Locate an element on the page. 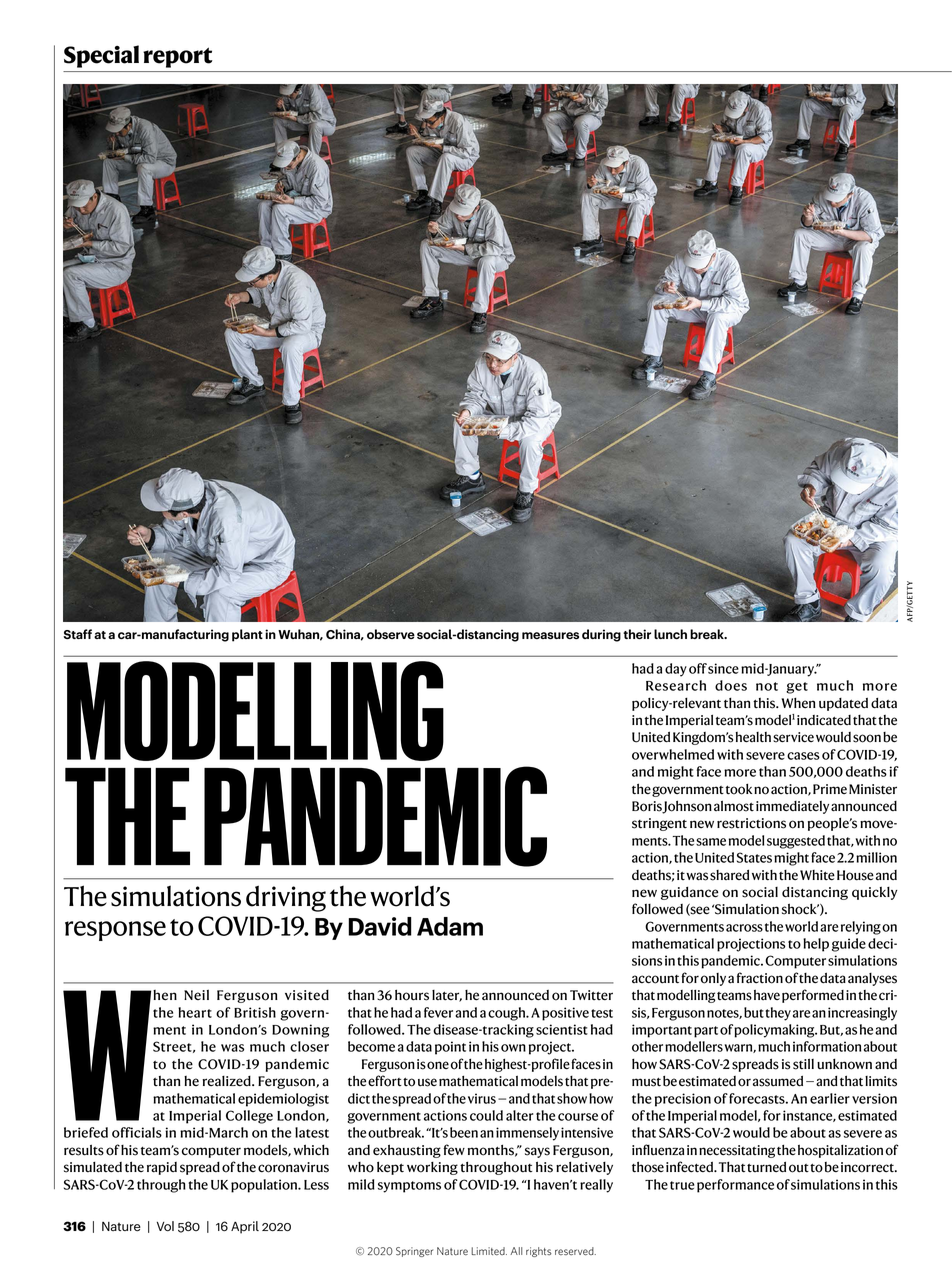 This document has width=952, height=1265. rapid is located at coordinates (162, 1168).
